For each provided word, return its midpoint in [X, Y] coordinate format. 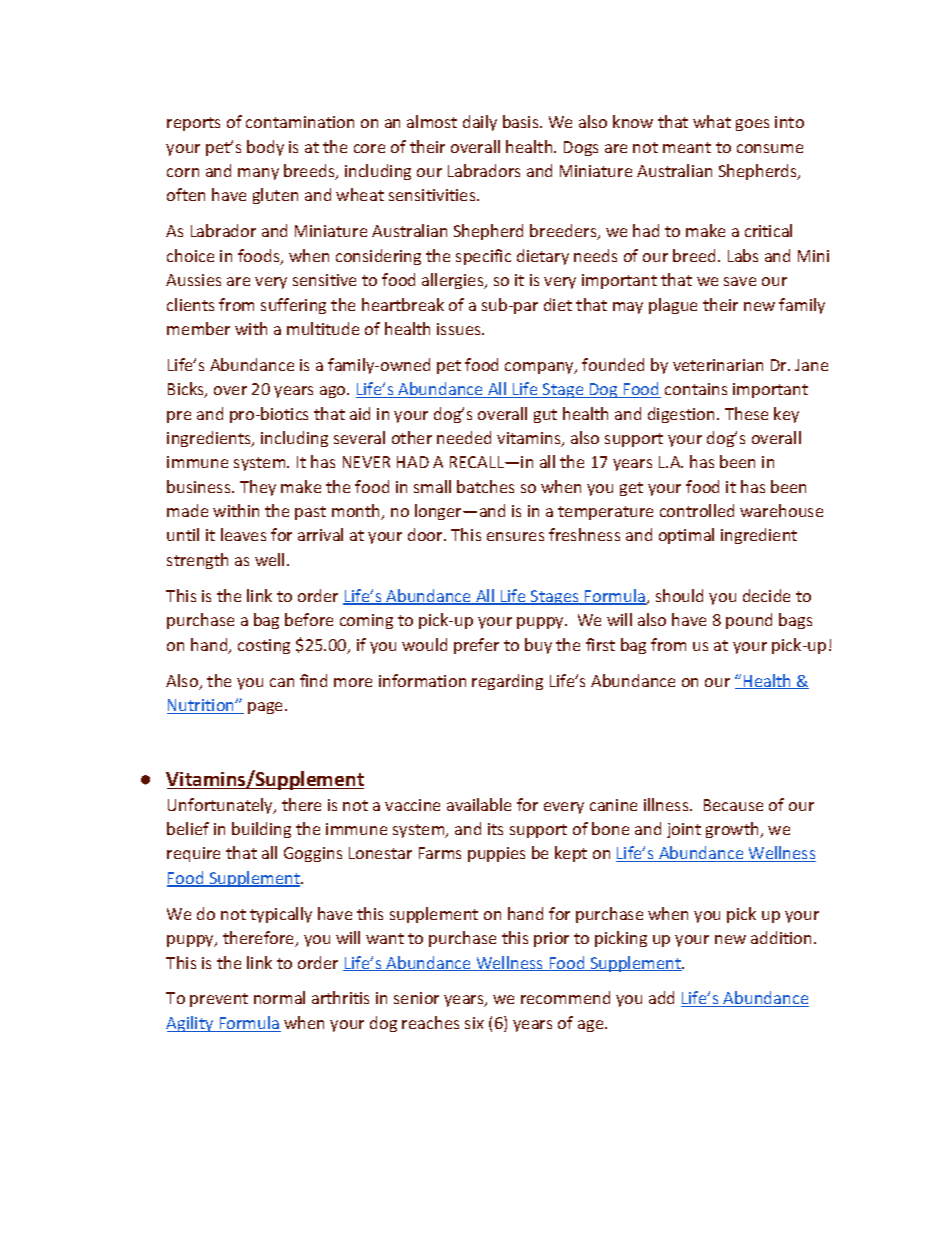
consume [770, 148]
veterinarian [718, 365]
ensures [515, 536]
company [540, 368]
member [198, 328]
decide [766, 595]
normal [279, 997]
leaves [243, 534]
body [265, 148]
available [479, 804]
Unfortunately [221, 806]
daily [480, 123]
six [474, 1023]
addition [781, 937]
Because [733, 805]
